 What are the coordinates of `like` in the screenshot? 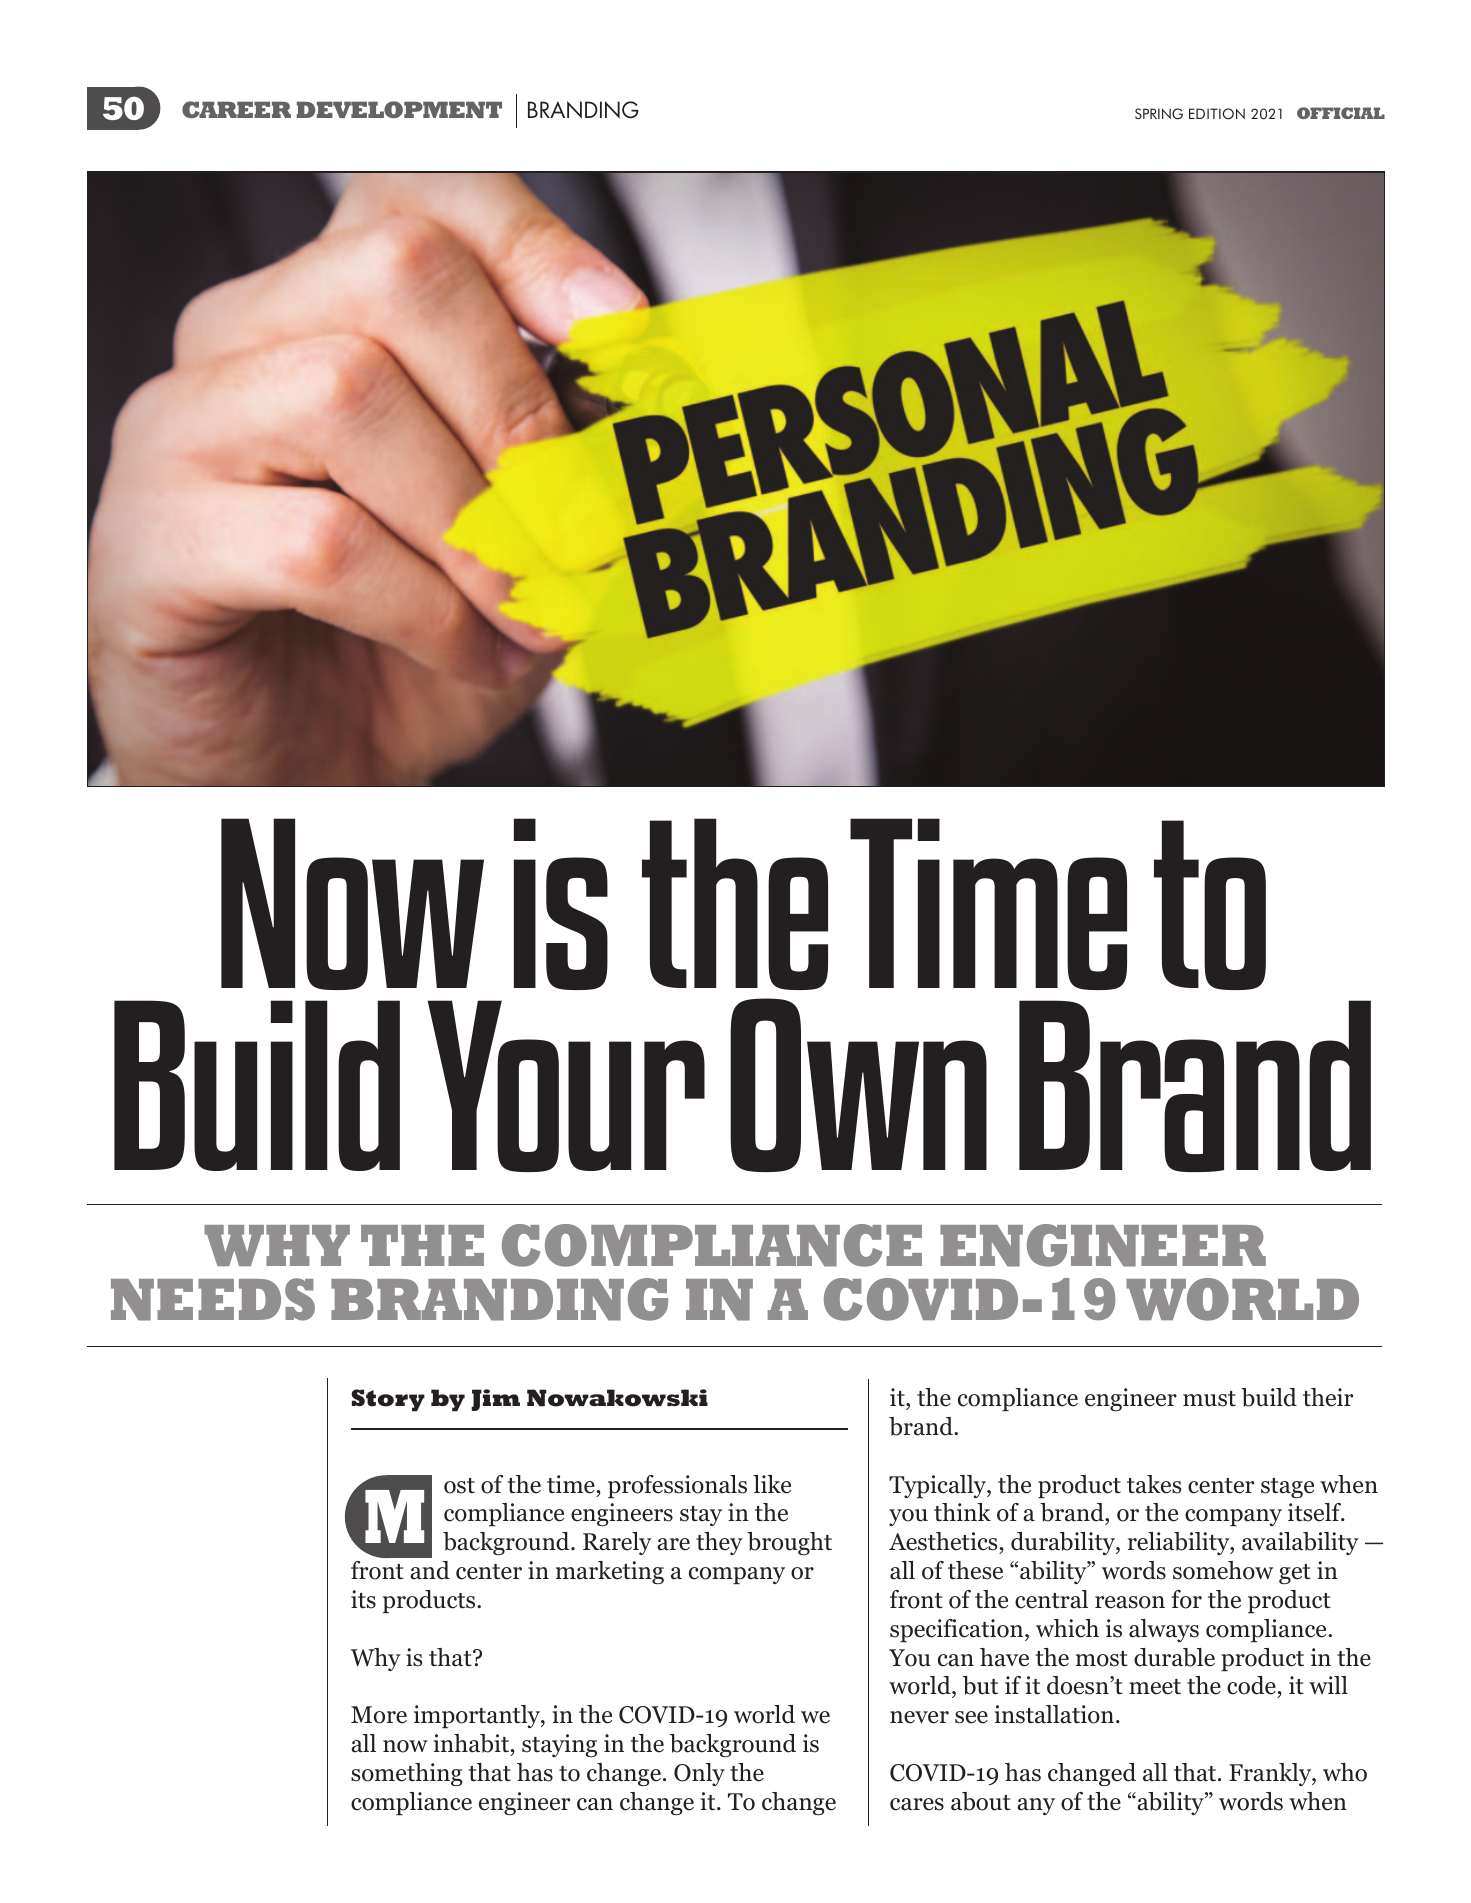 It's located at (772, 1484).
